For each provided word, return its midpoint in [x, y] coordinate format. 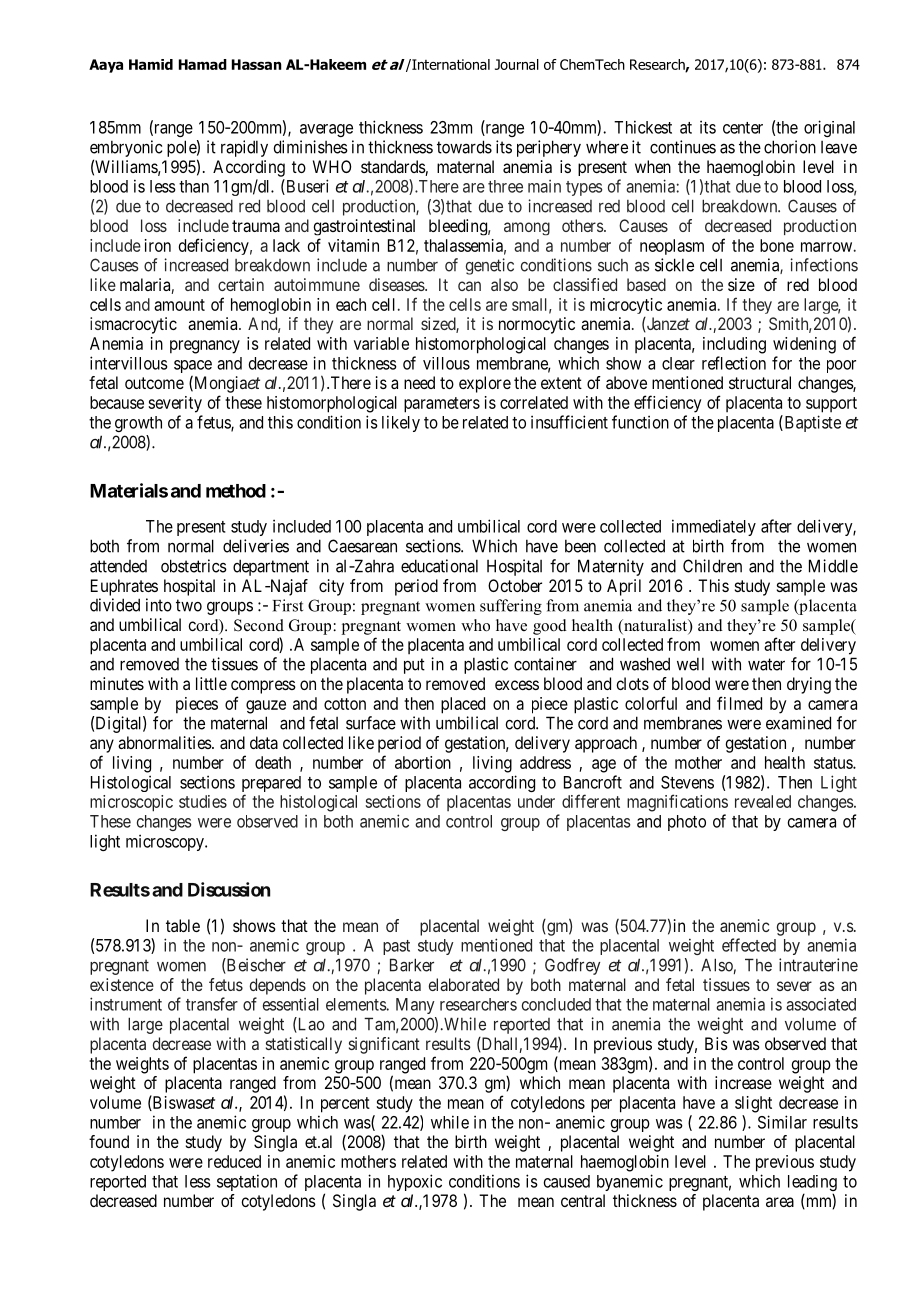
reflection [734, 363]
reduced [234, 1161]
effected [749, 945]
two [189, 605]
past [396, 947]
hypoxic [415, 1182]
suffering [511, 607]
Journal [517, 64]
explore [485, 384]
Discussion [229, 889]
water [766, 664]
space [193, 368]
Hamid [151, 64]
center [743, 128]
